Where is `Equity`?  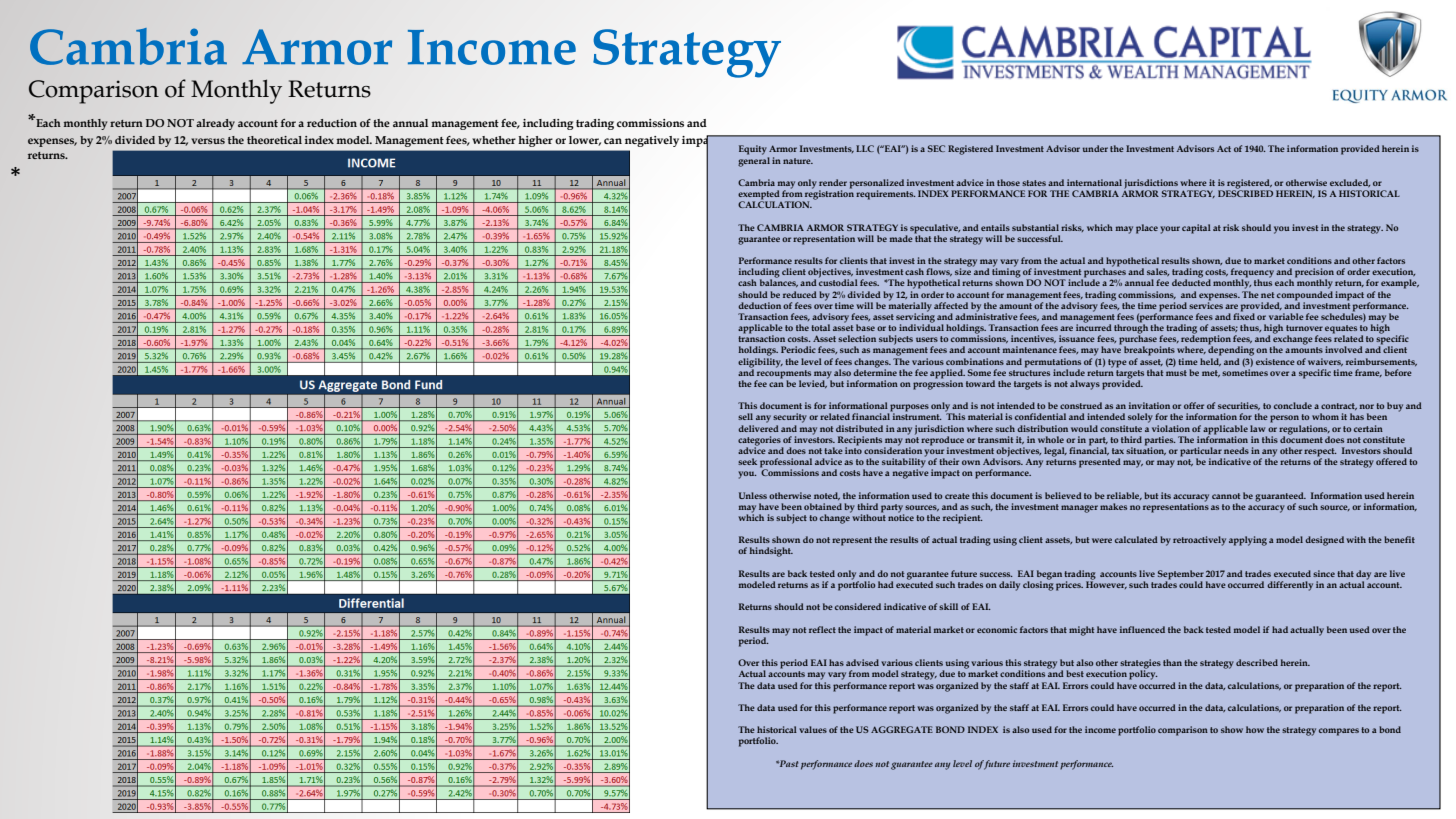
Equity is located at coordinates (753, 150).
